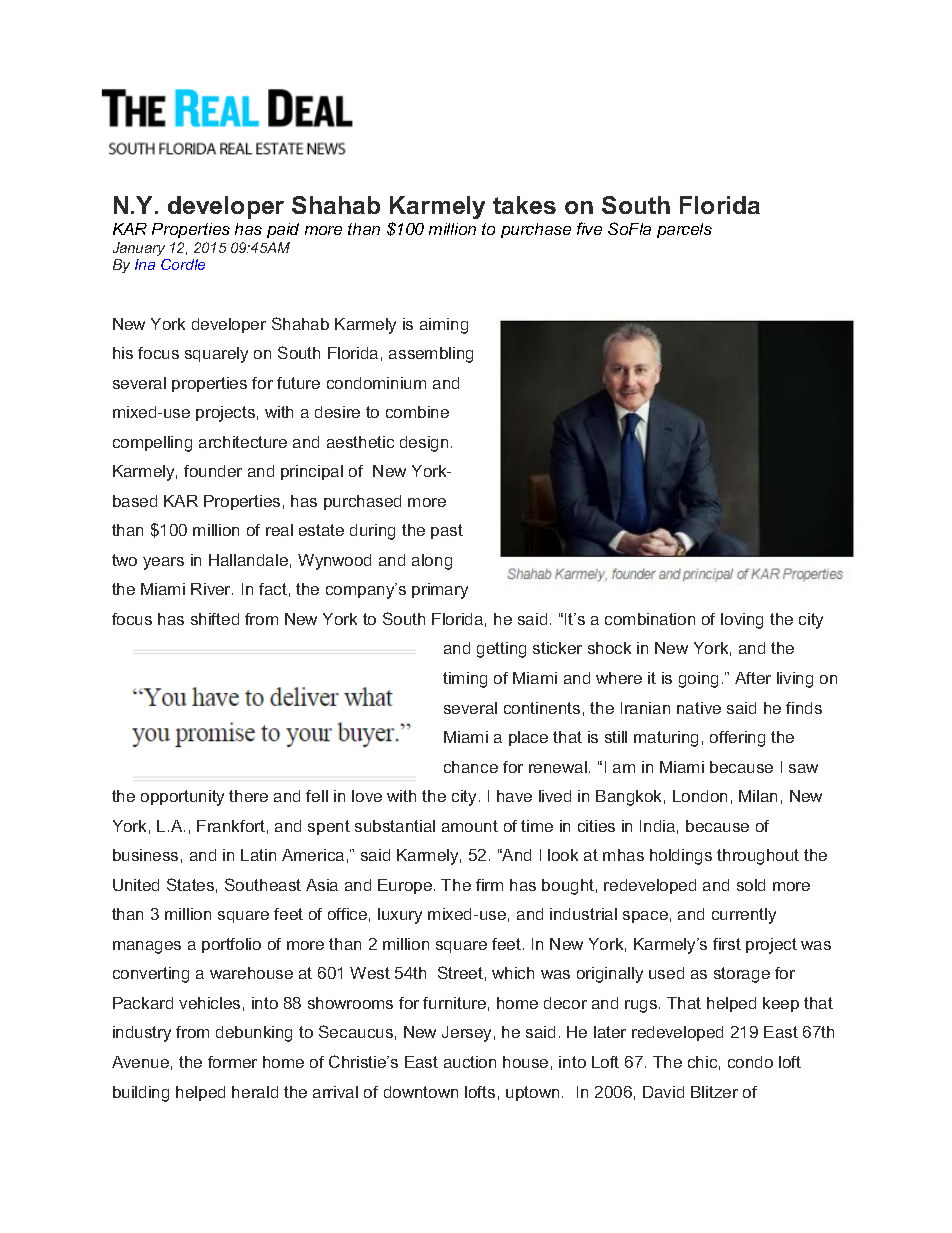 The height and width of the screenshot is (1233, 952). Describe the element at coordinates (232, 1062) in the screenshot. I see `former` at that location.
